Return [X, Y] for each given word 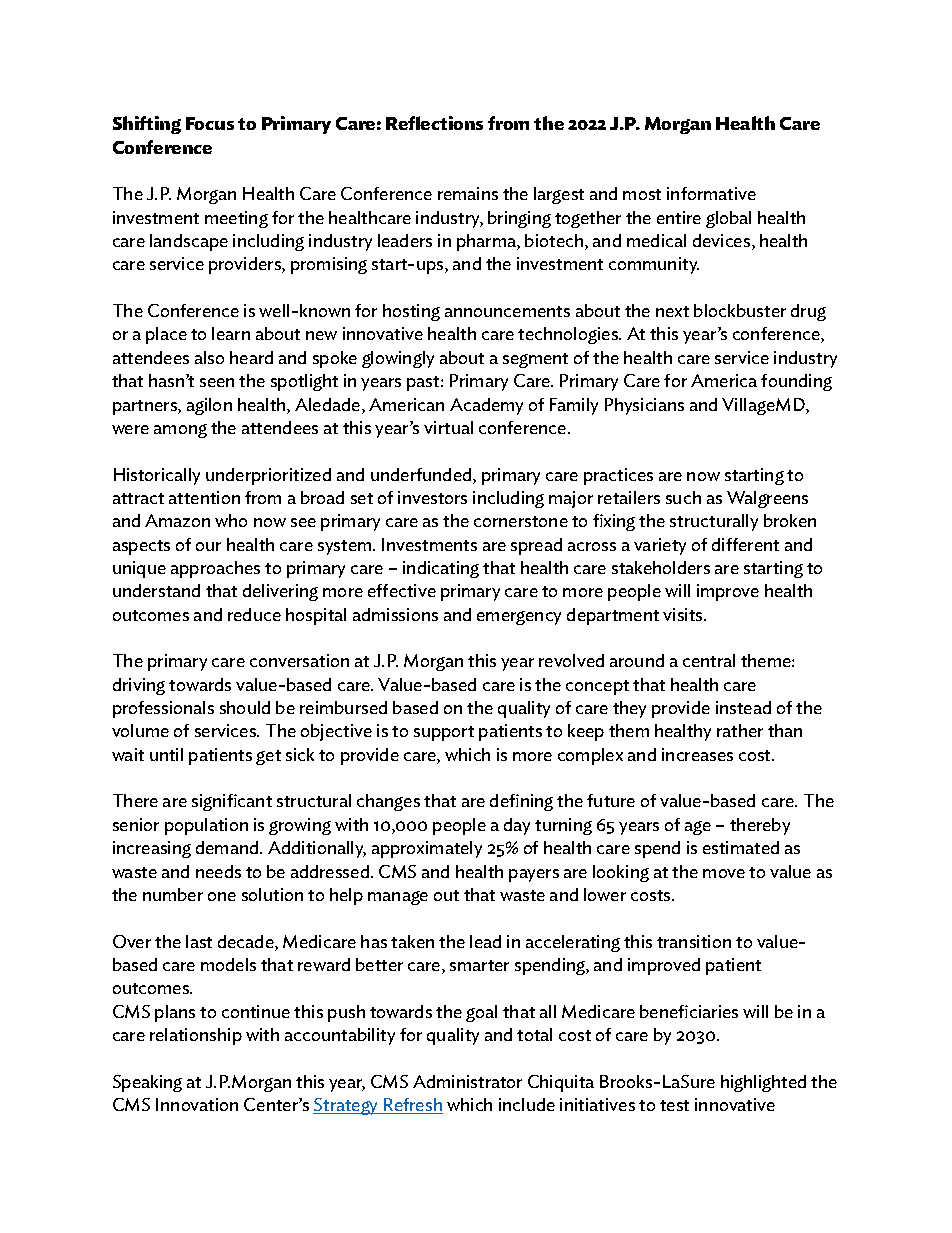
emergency [519, 618]
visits [684, 614]
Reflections [434, 123]
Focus [210, 123]
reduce [254, 614]
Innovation [197, 1104]
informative [711, 193]
